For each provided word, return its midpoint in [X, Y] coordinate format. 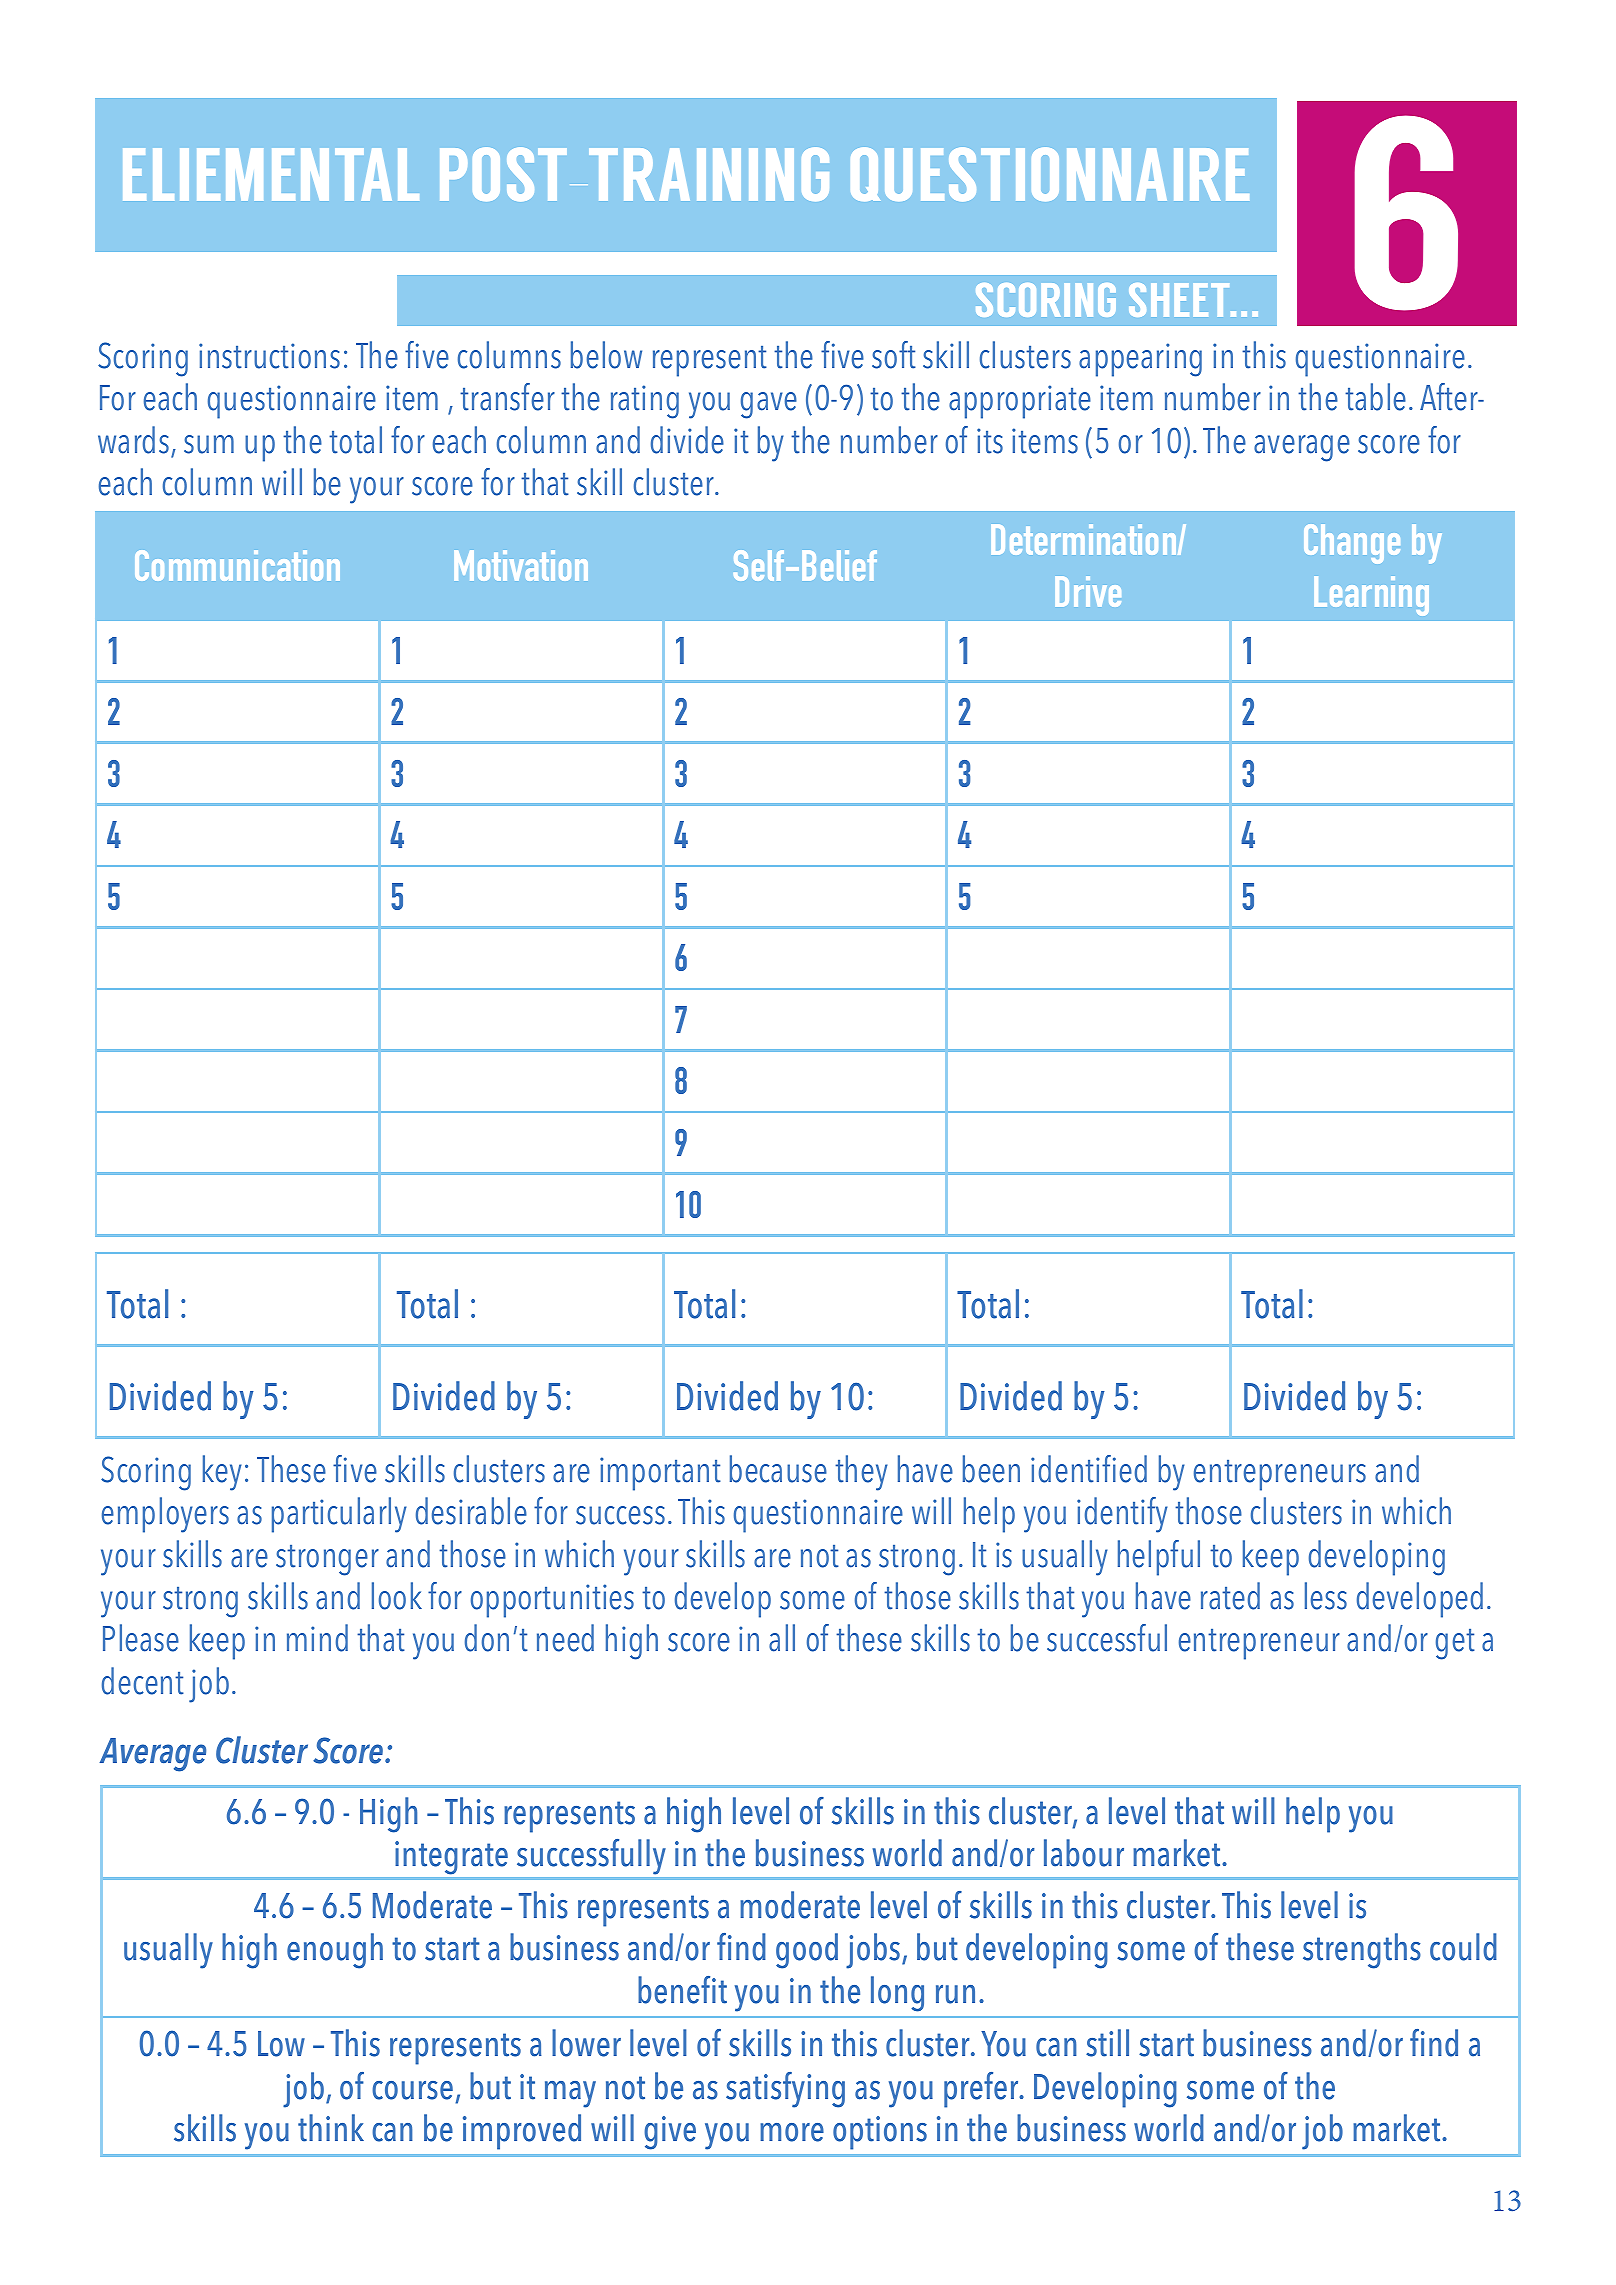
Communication [237, 565]
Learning [1371, 596]
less [1326, 1596]
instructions [269, 356]
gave [769, 405]
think [331, 2128]
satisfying [785, 2090]
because [778, 1469]
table [1375, 397]
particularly [339, 1515]
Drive [1088, 591]
